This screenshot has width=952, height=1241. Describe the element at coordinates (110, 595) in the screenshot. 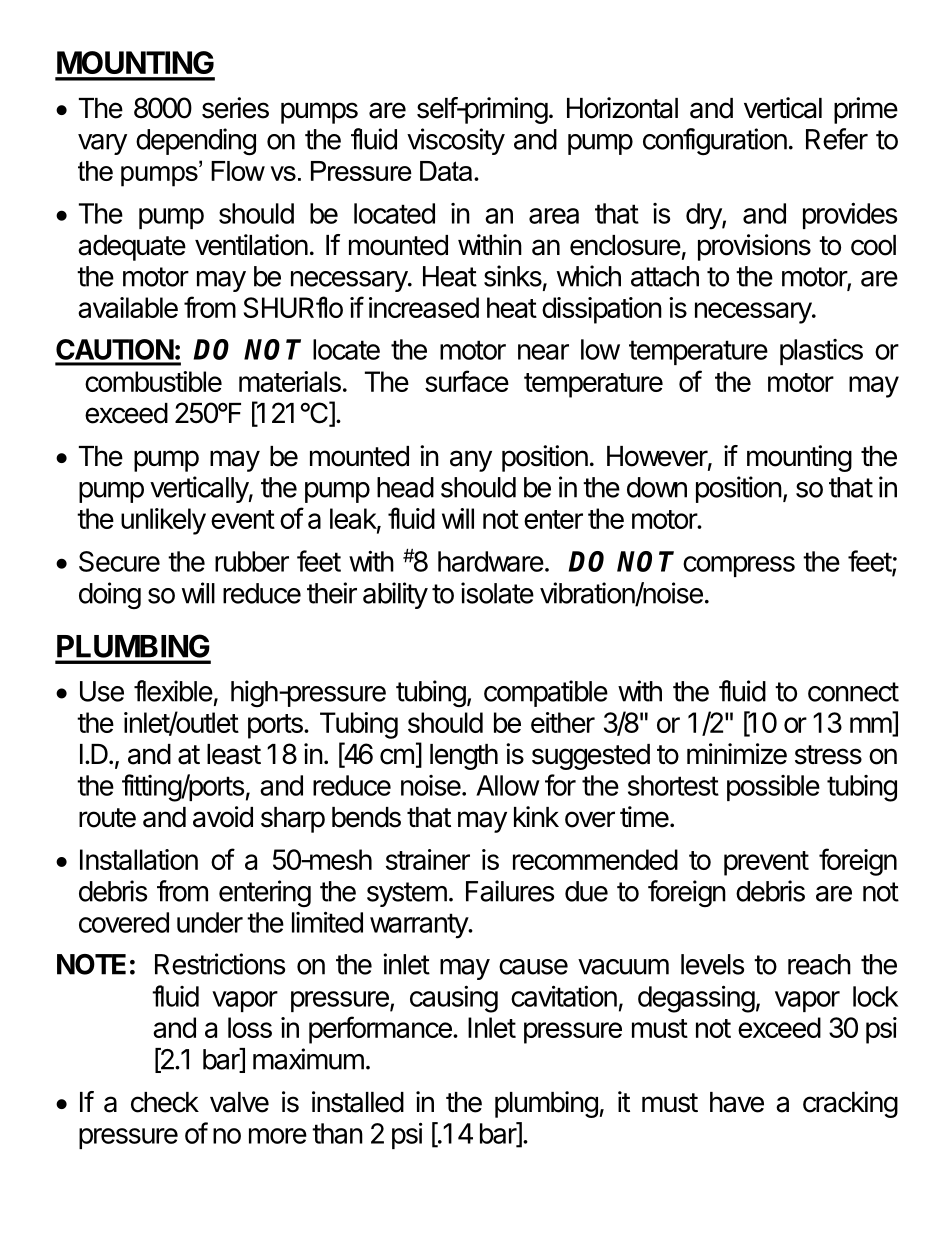

I see `doing` at that location.
